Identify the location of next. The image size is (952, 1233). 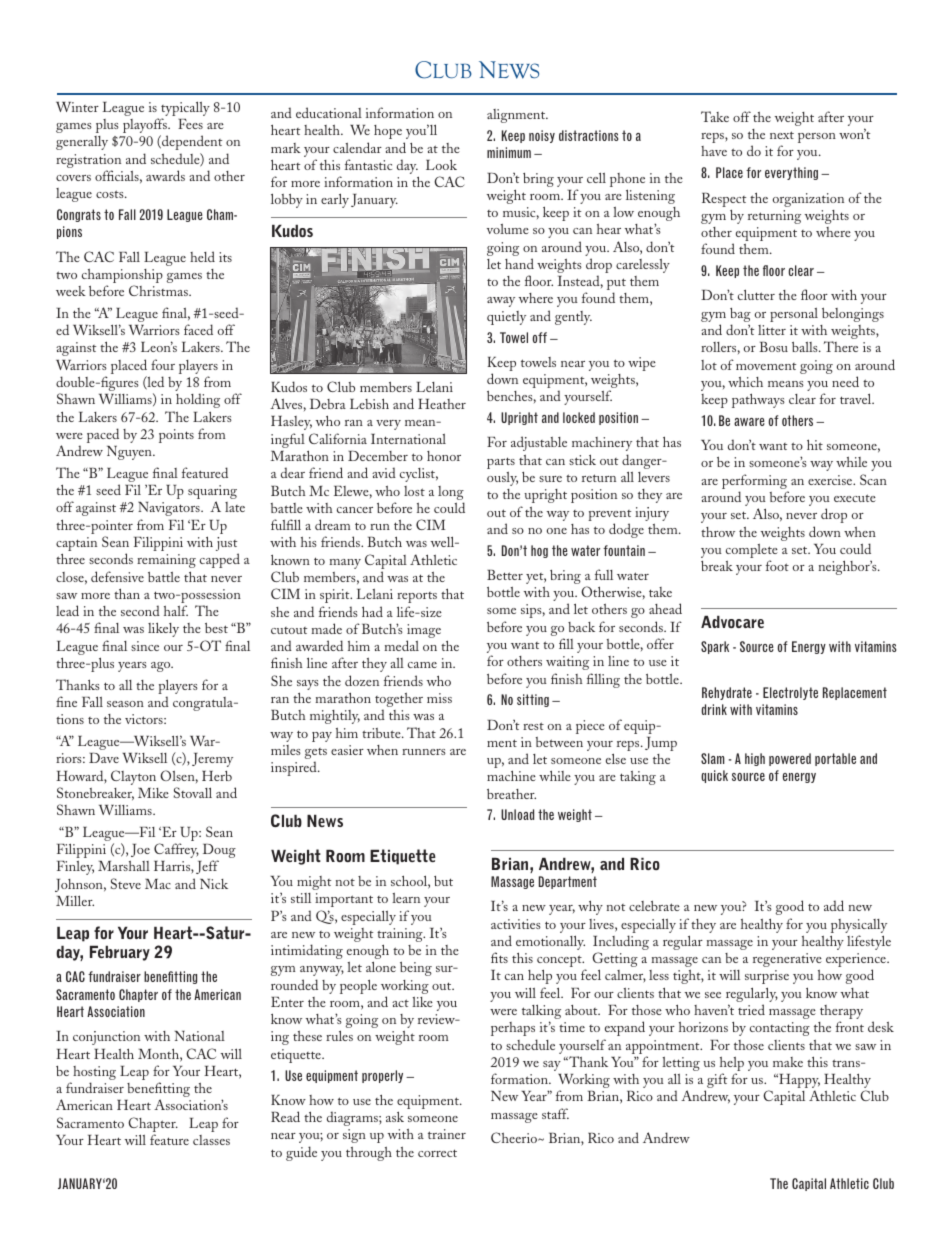
(782, 135).
